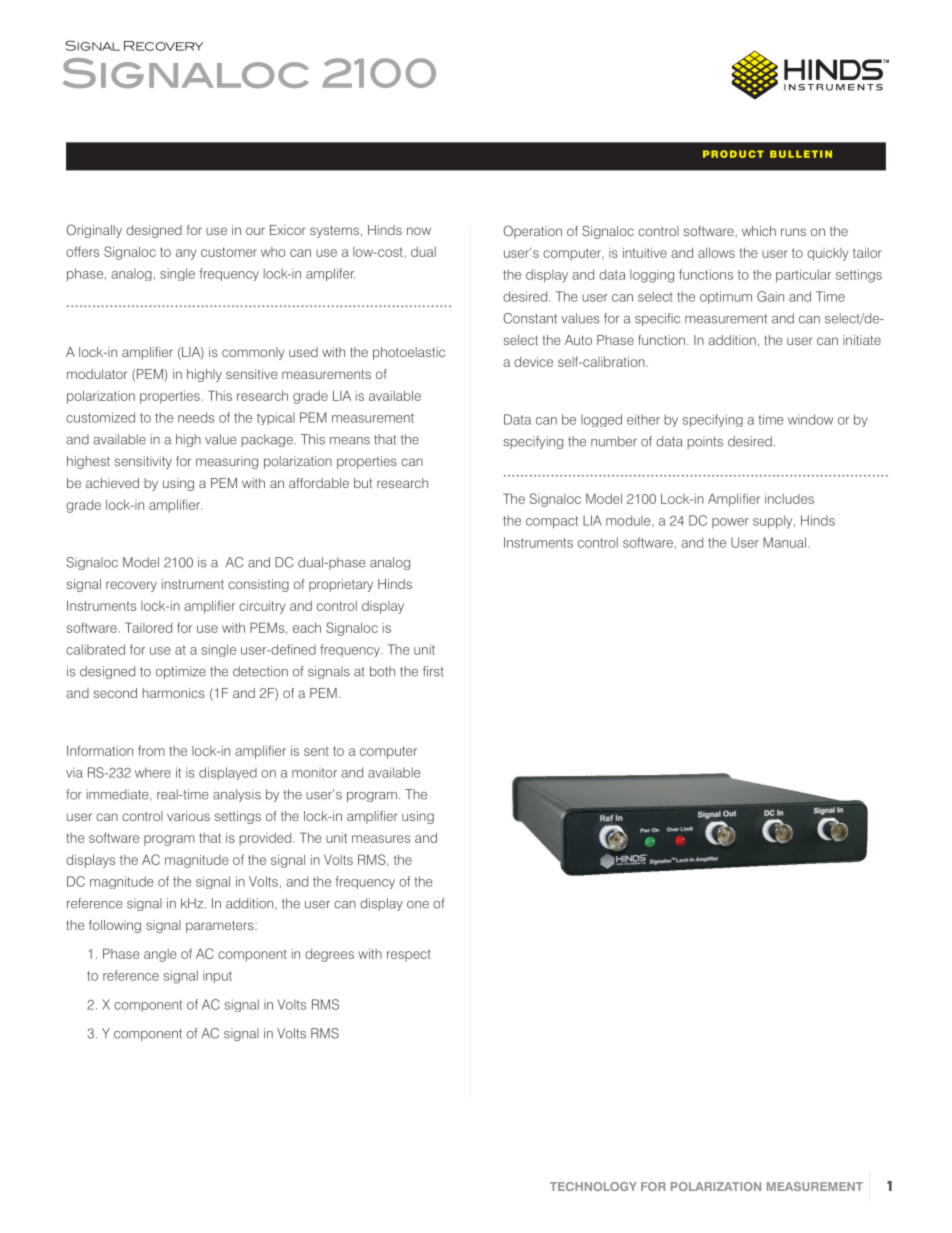  What do you see at coordinates (437, 672) in the image?
I see `rst` at bounding box center [437, 672].
